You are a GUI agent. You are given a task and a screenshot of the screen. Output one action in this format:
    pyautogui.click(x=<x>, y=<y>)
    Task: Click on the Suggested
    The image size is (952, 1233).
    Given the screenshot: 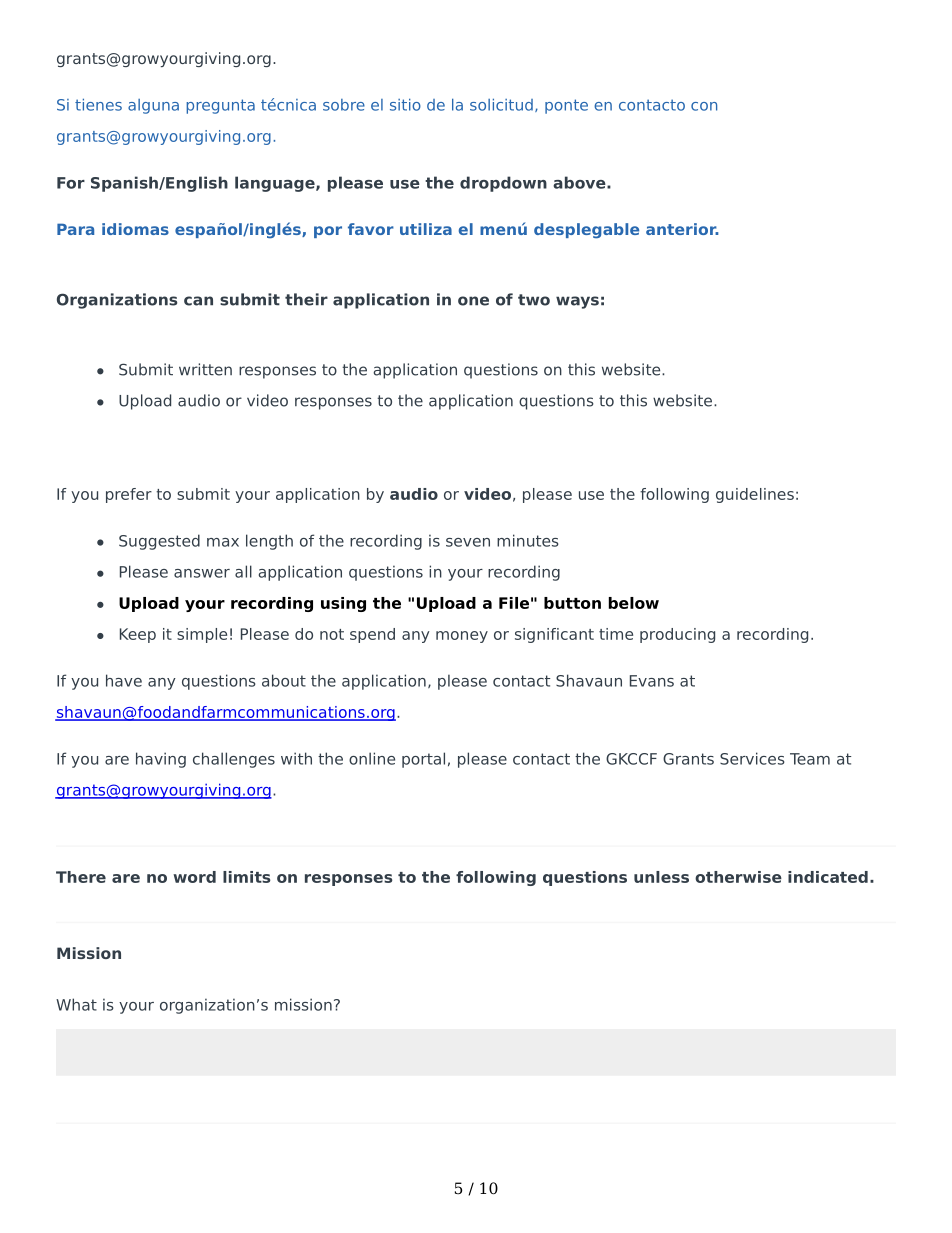 What is the action you would take?
    pyautogui.click(x=159, y=542)
